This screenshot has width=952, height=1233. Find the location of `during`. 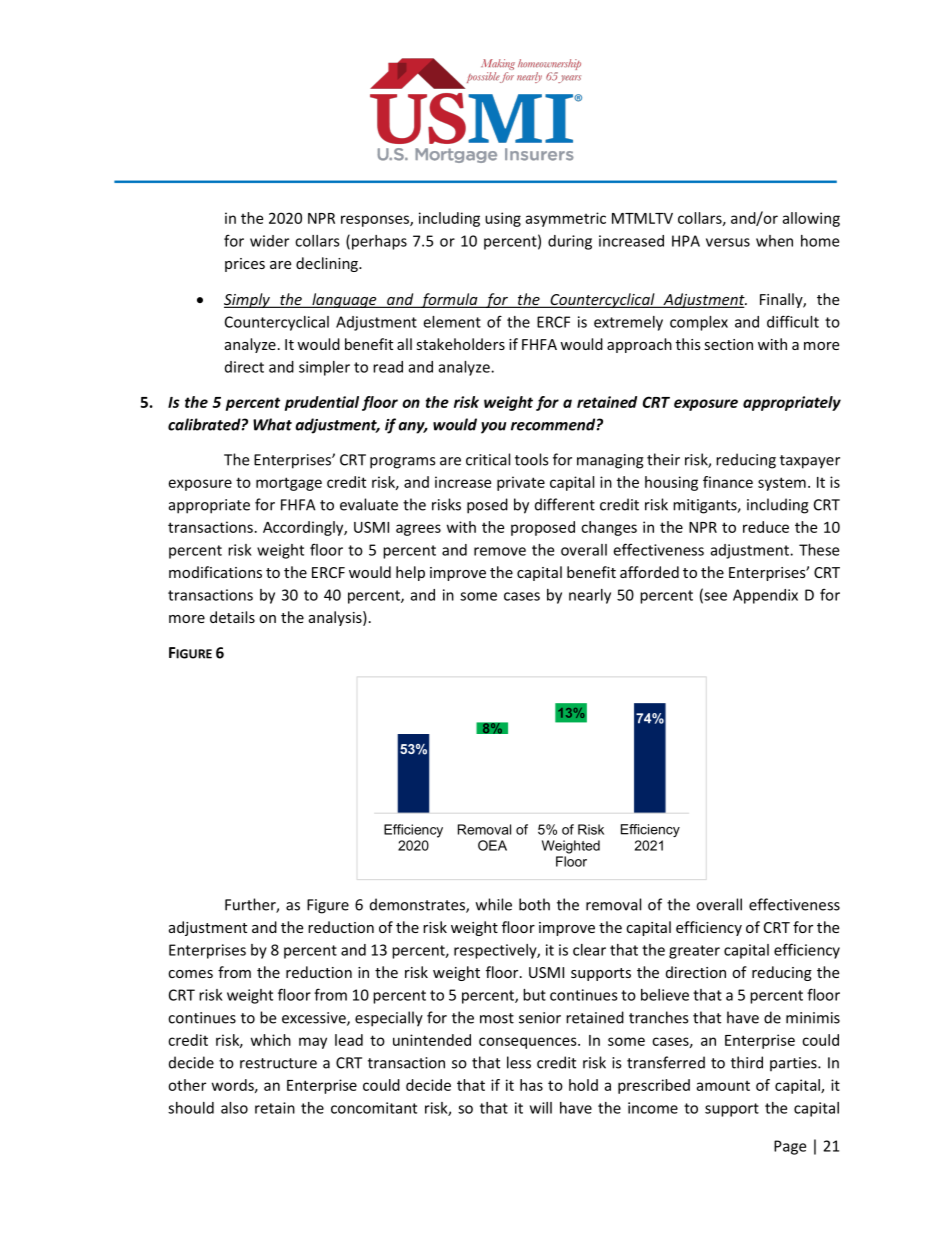

during is located at coordinates (570, 242).
